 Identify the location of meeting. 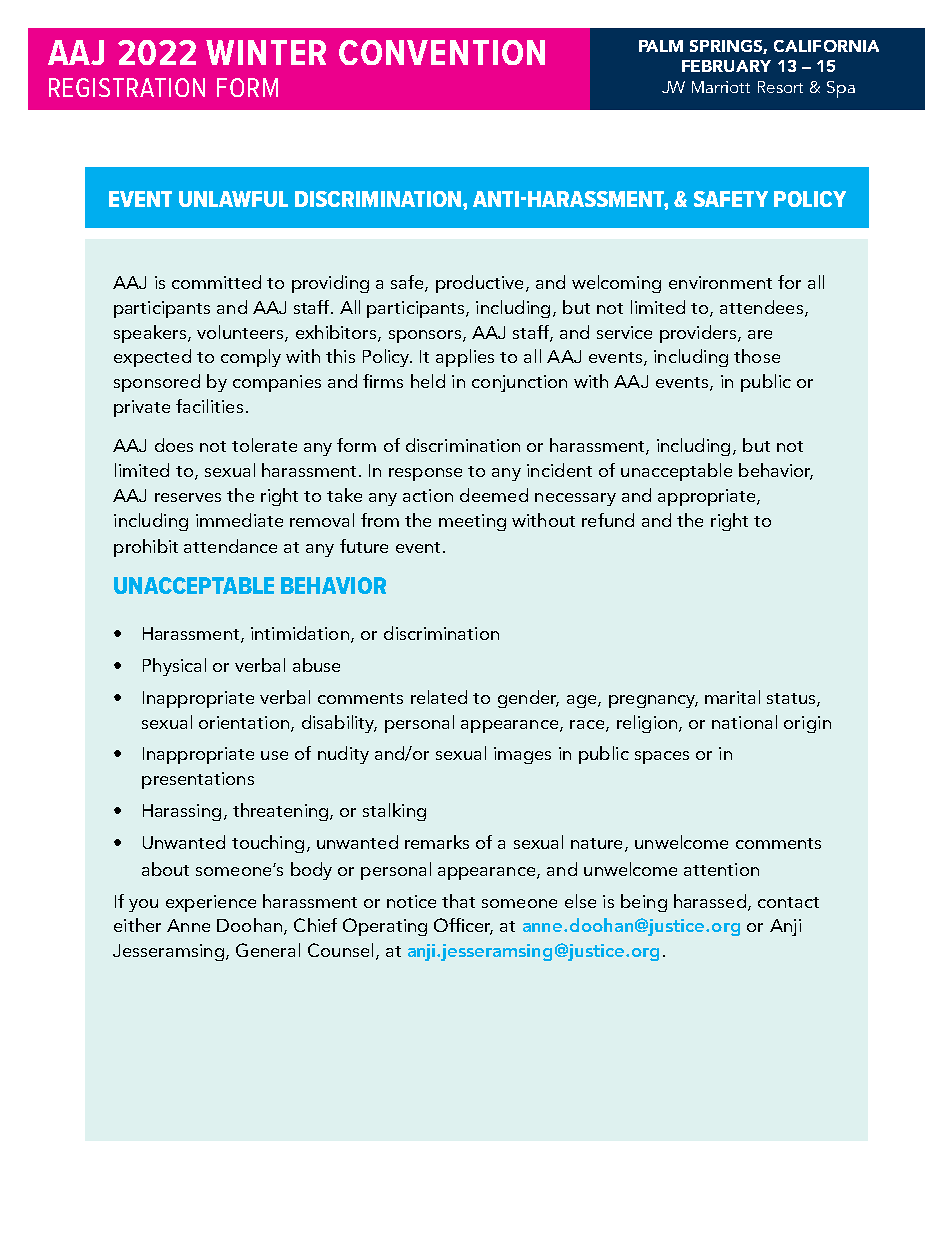
(472, 522).
